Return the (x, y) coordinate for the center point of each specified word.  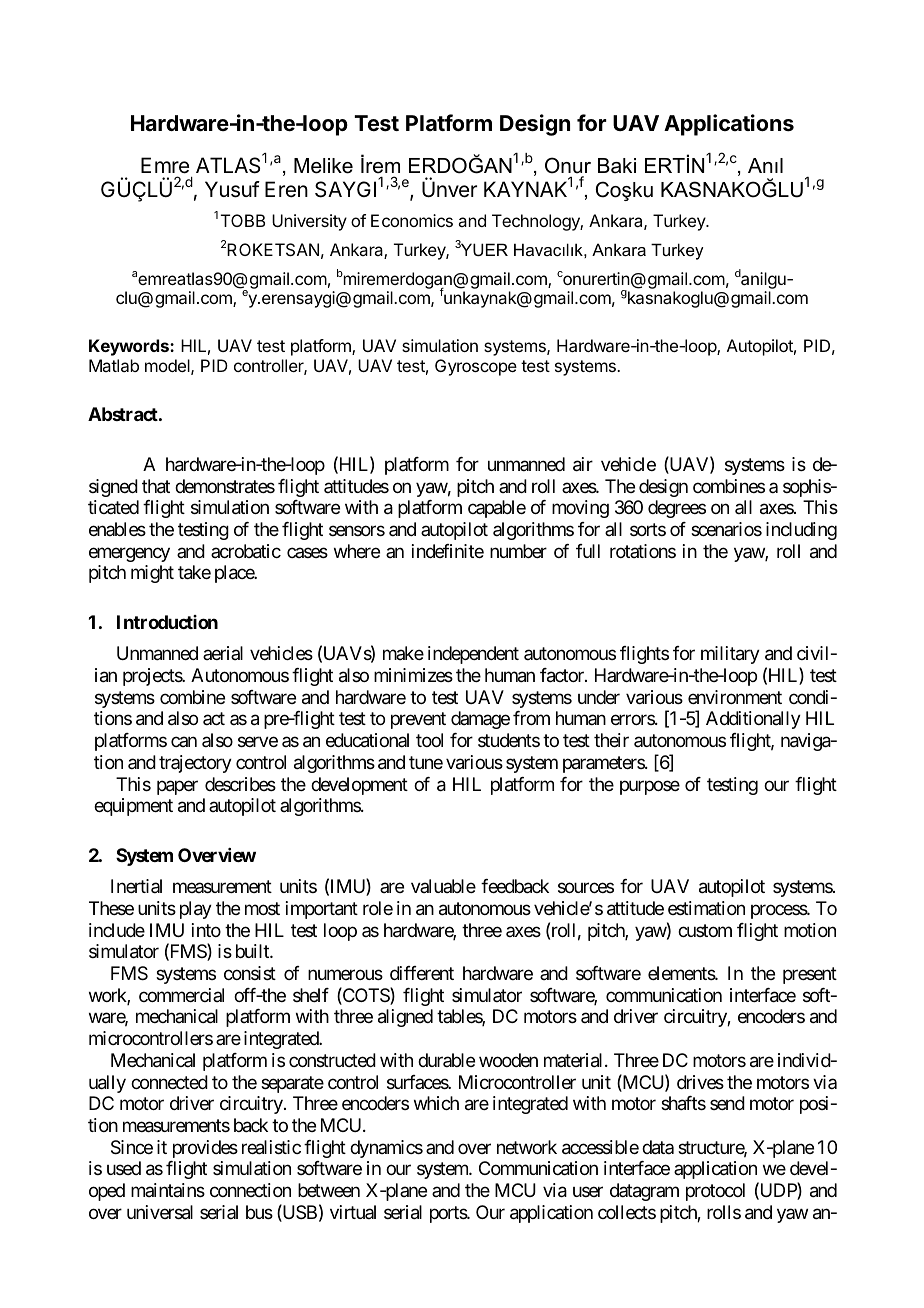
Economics (412, 220)
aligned (405, 1018)
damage (480, 720)
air (583, 464)
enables (117, 529)
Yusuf (232, 189)
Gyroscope (476, 367)
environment (735, 697)
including (801, 531)
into (206, 930)
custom (705, 930)
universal (160, 1212)
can (184, 742)
